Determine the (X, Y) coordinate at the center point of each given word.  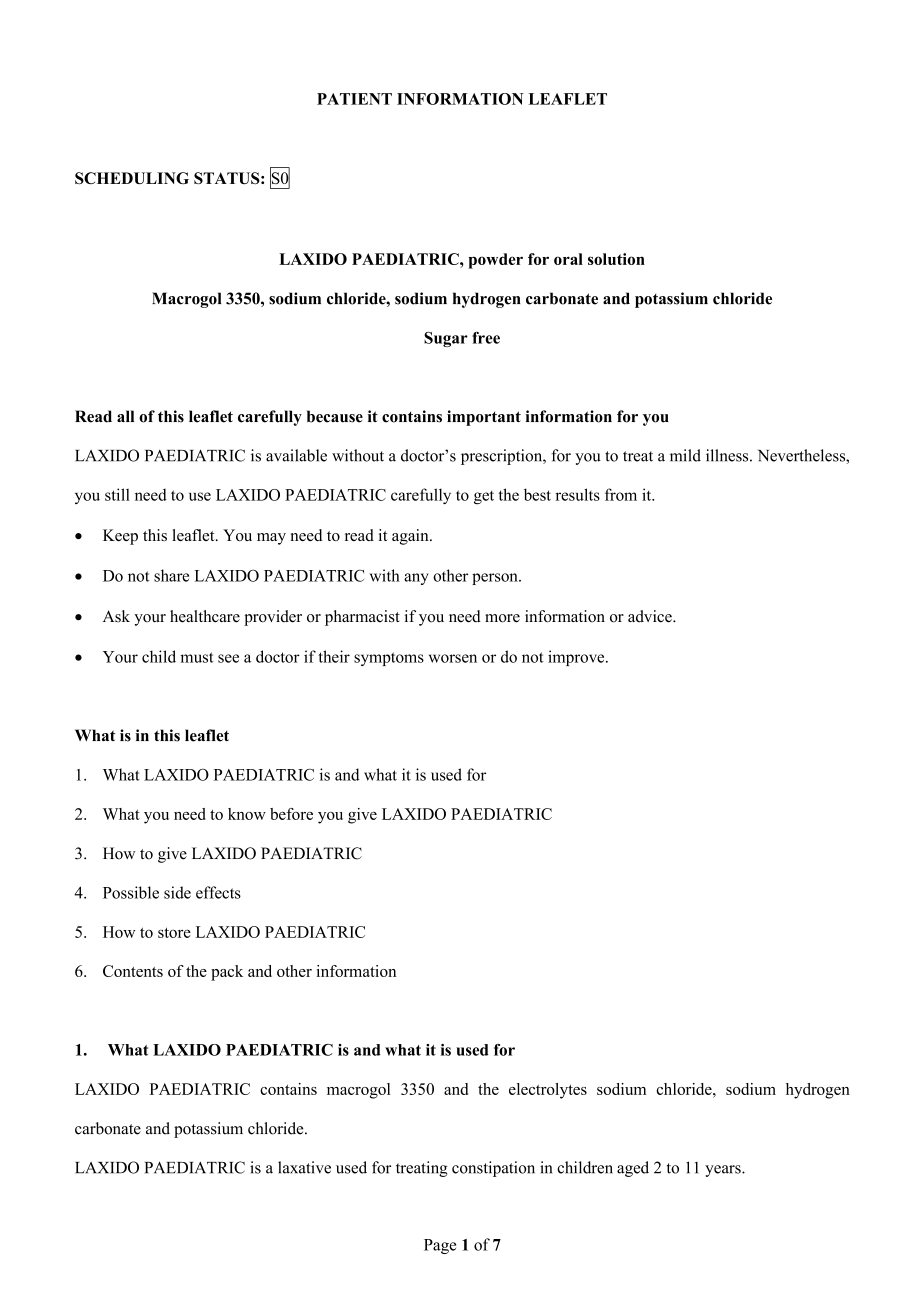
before (291, 814)
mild (685, 455)
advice (651, 616)
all (125, 416)
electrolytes (548, 1091)
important (484, 418)
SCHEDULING (132, 178)
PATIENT (354, 99)
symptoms (389, 659)
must (197, 657)
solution (616, 259)
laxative (304, 1167)
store (174, 932)
